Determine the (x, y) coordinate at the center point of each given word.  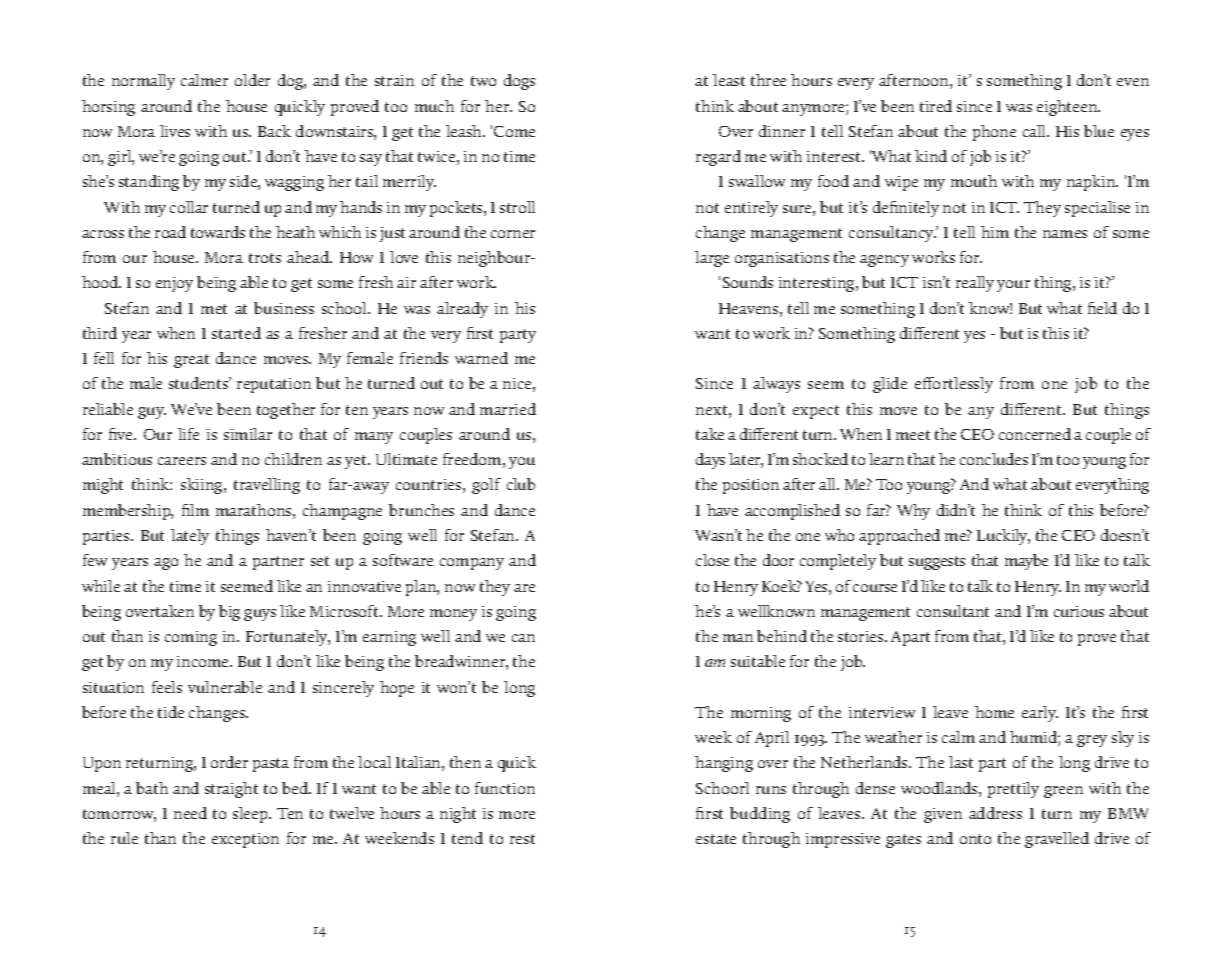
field (1102, 308)
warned (481, 358)
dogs (519, 82)
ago (166, 564)
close (712, 560)
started (236, 333)
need (190, 813)
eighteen (1068, 108)
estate (716, 839)
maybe (1026, 562)
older (252, 80)
